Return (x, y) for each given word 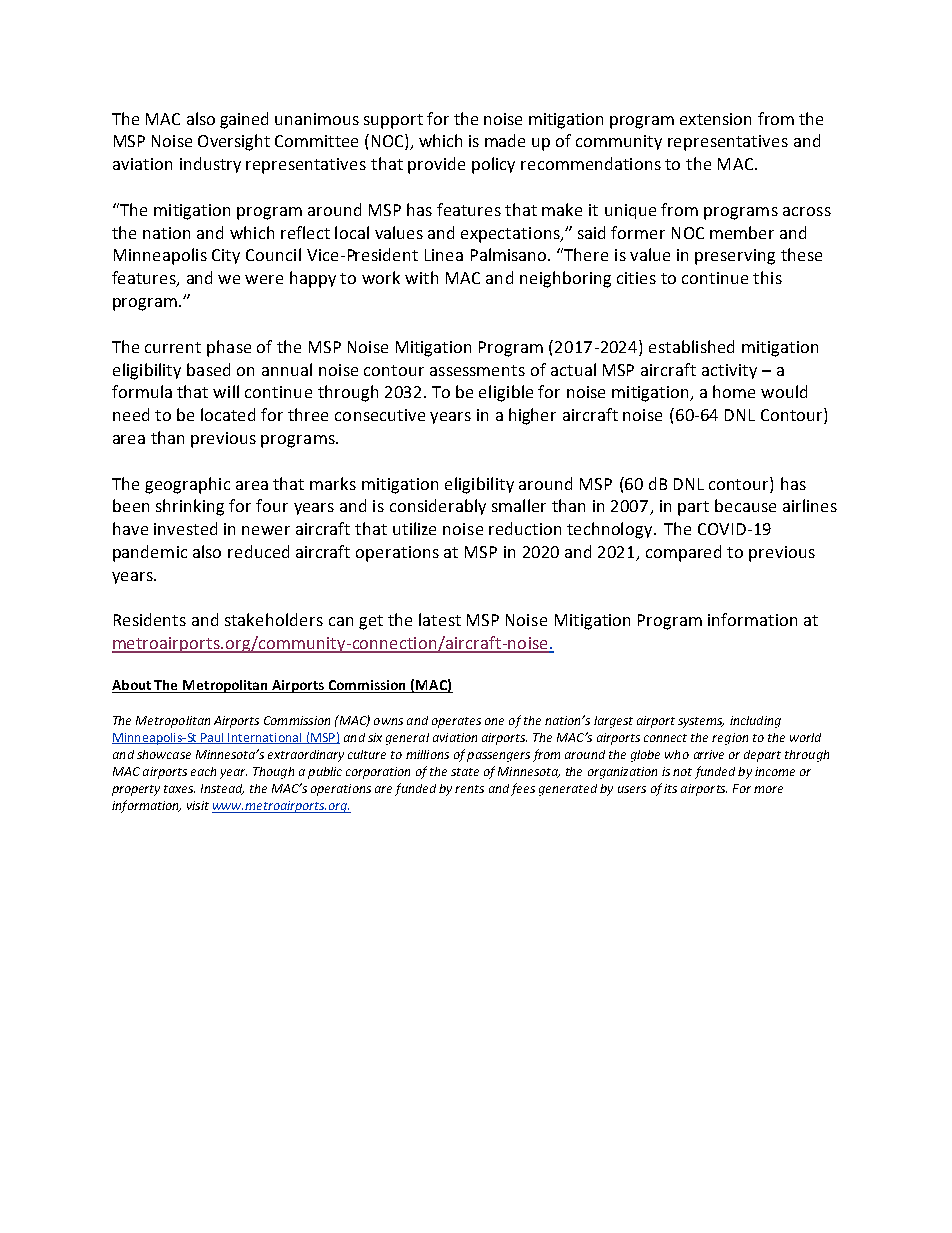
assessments (477, 370)
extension (715, 119)
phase (229, 348)
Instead (222, 789)
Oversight (234, 142)
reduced (258, 551)
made (505, 140)
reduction (525, 528)
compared (683, 553)
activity (729, 371)
